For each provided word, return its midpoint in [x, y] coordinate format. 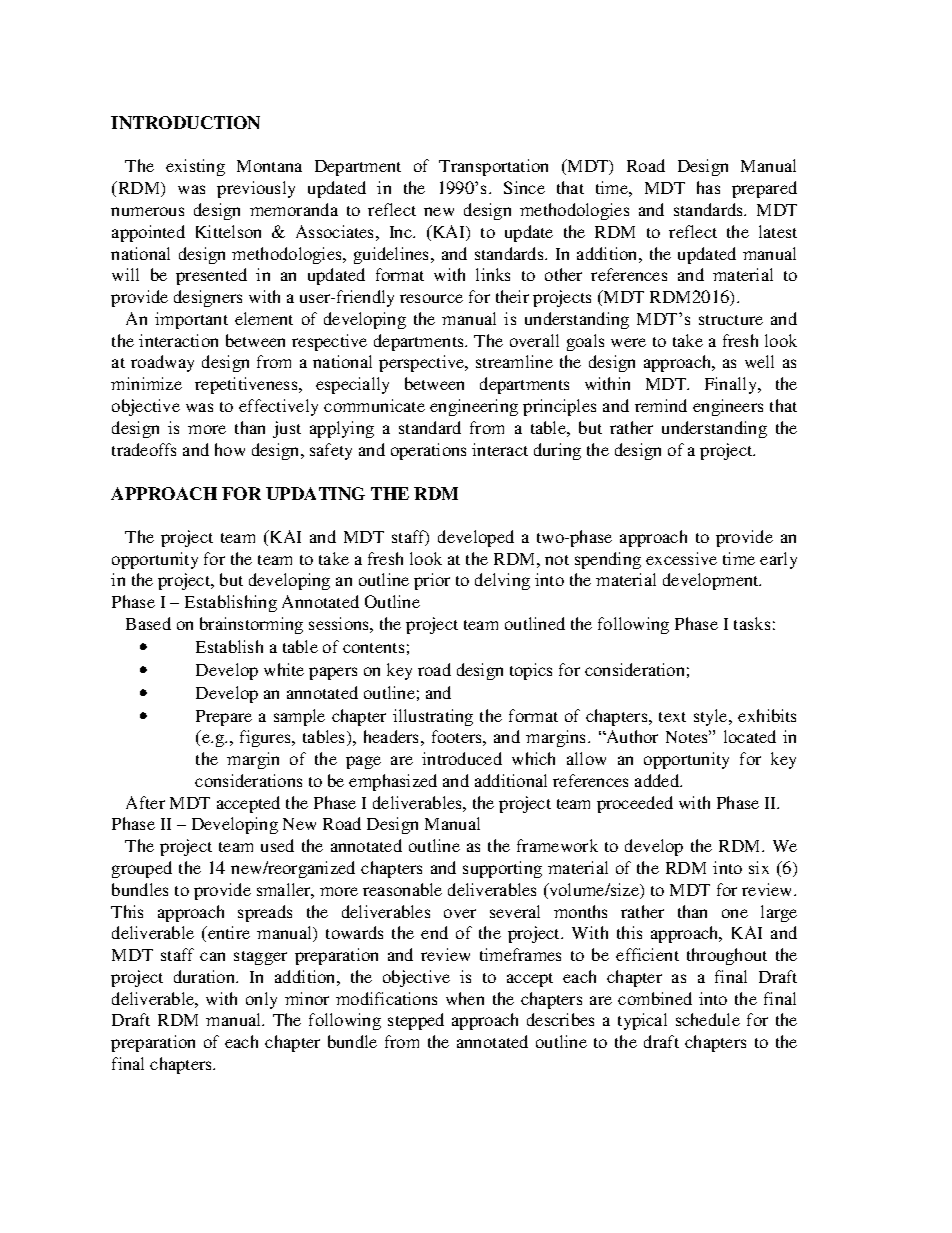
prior [432, 581]
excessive [681, 558]
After [145, 802]
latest [778, 231]
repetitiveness [247, 385]
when [465, 998]
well [759, 361]
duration [206, 976]
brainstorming [251, 625]
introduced [462, 758]
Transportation [493, 167]
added [658, 780]
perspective [423, 363]
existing [195, 167]
